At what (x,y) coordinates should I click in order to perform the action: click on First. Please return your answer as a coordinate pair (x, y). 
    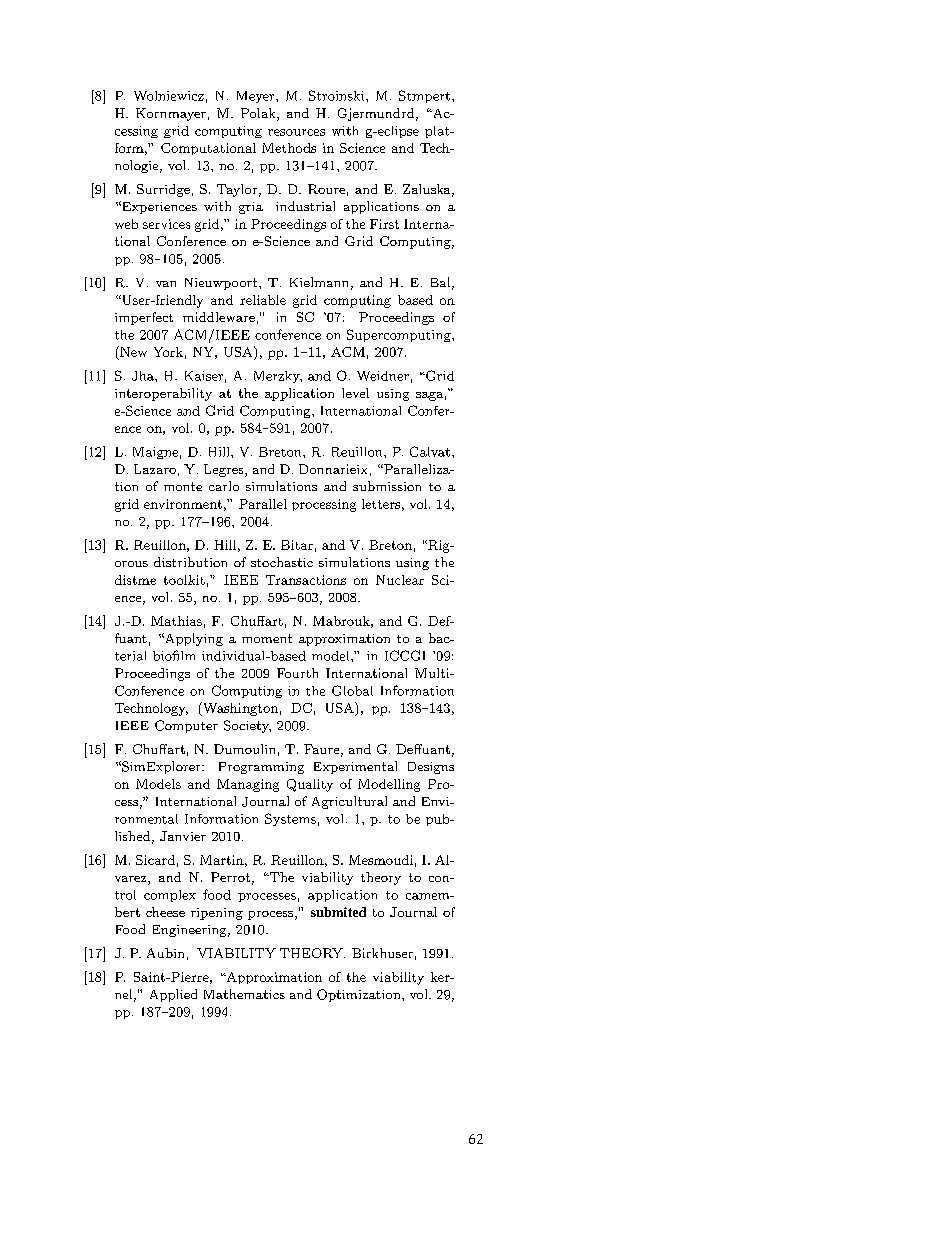
    Looking at the image, I should click on (384, 224).
